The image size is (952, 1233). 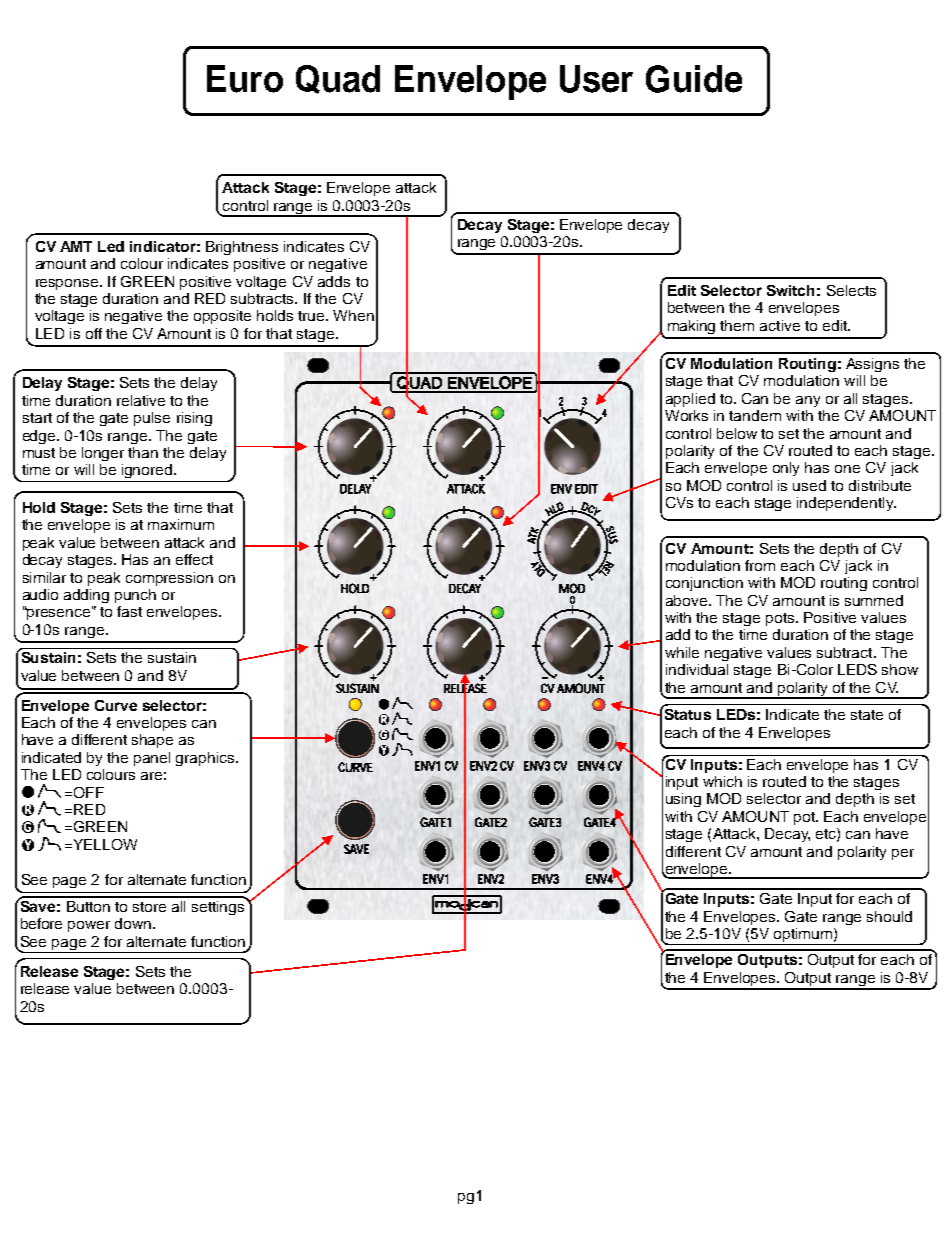 What do you see at coordinates (149, 907) in the document?
I see `store` at bounding box center [149, 907].
